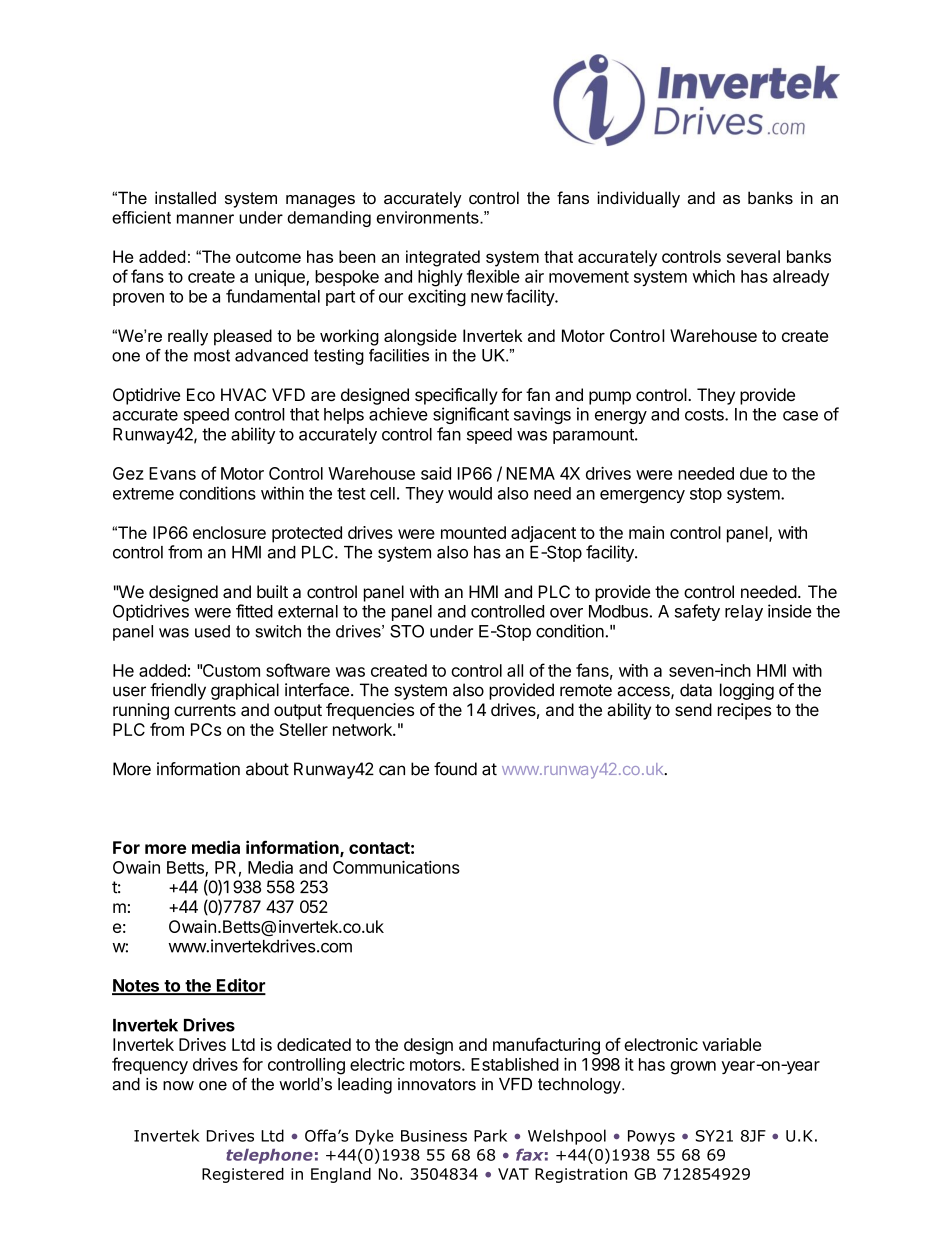 Image resolution: width=952 pixels, height=1233 pixels. I want to click on frequencies, so click(370, 711).
